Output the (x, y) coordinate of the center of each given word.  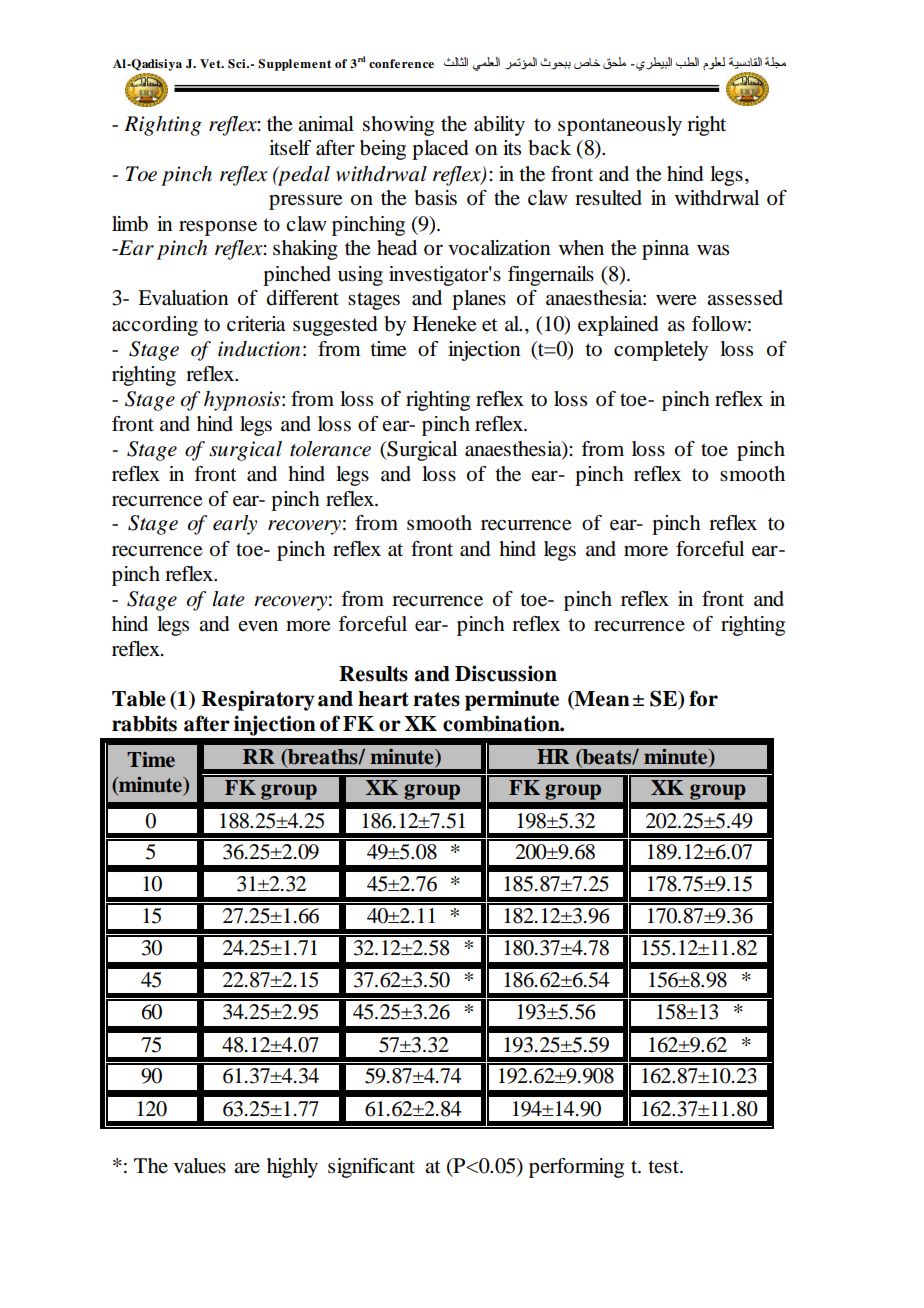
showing (398, 126)
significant (371, 1168)
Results (373, 674)
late (228, 599)
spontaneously (620, 126)
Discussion (506, 673)
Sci (238, 64)
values (200, 1166)
